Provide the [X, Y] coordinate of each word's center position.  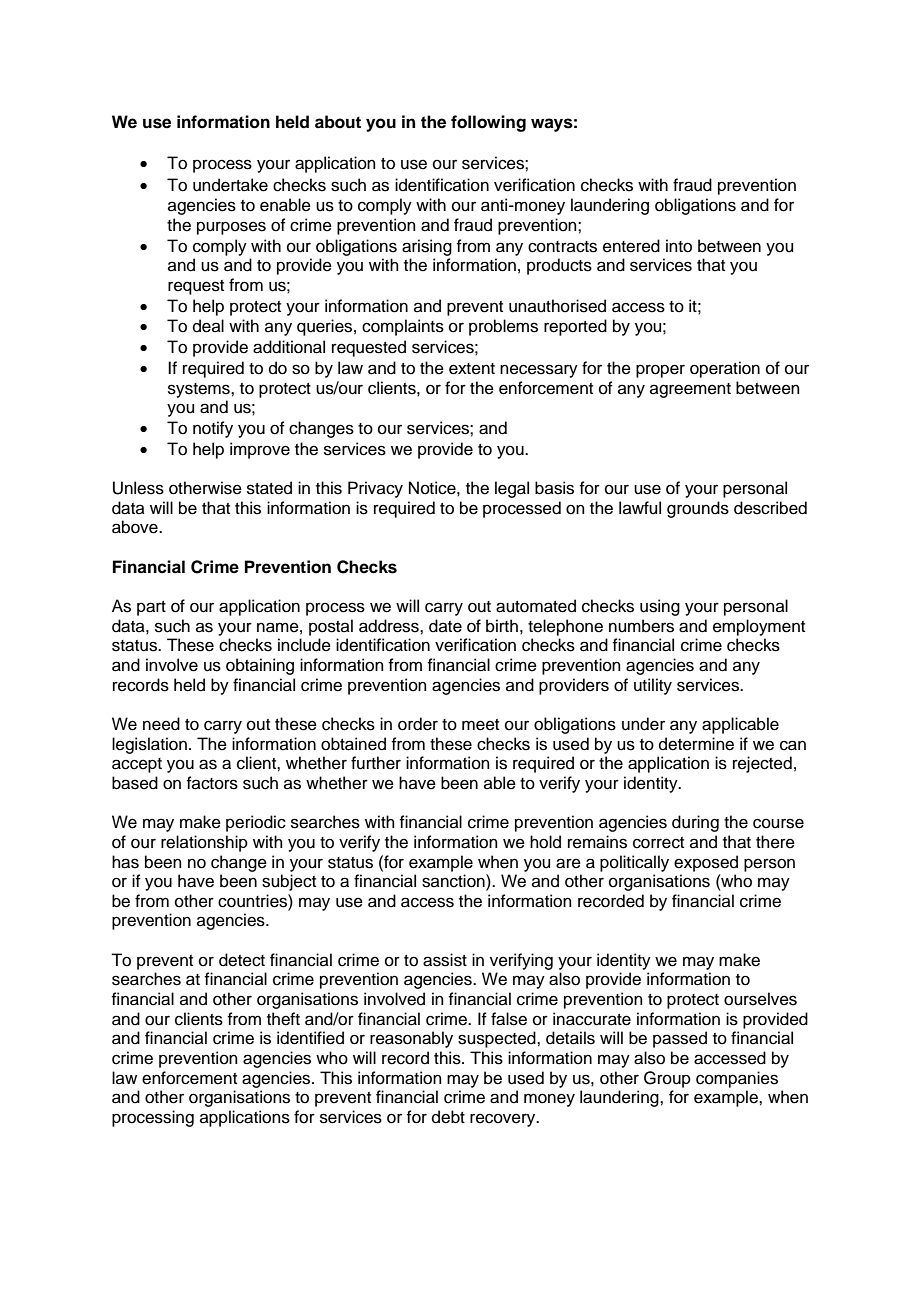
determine [696, 744]
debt [448, 1117]
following [488, 123]
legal [512, 489]
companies [737, 1079]
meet [480, 725]
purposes [231, 228]
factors [212, 783]
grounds [698, 509]
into [679, 246]
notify [213, 429]
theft [283, 1019]
